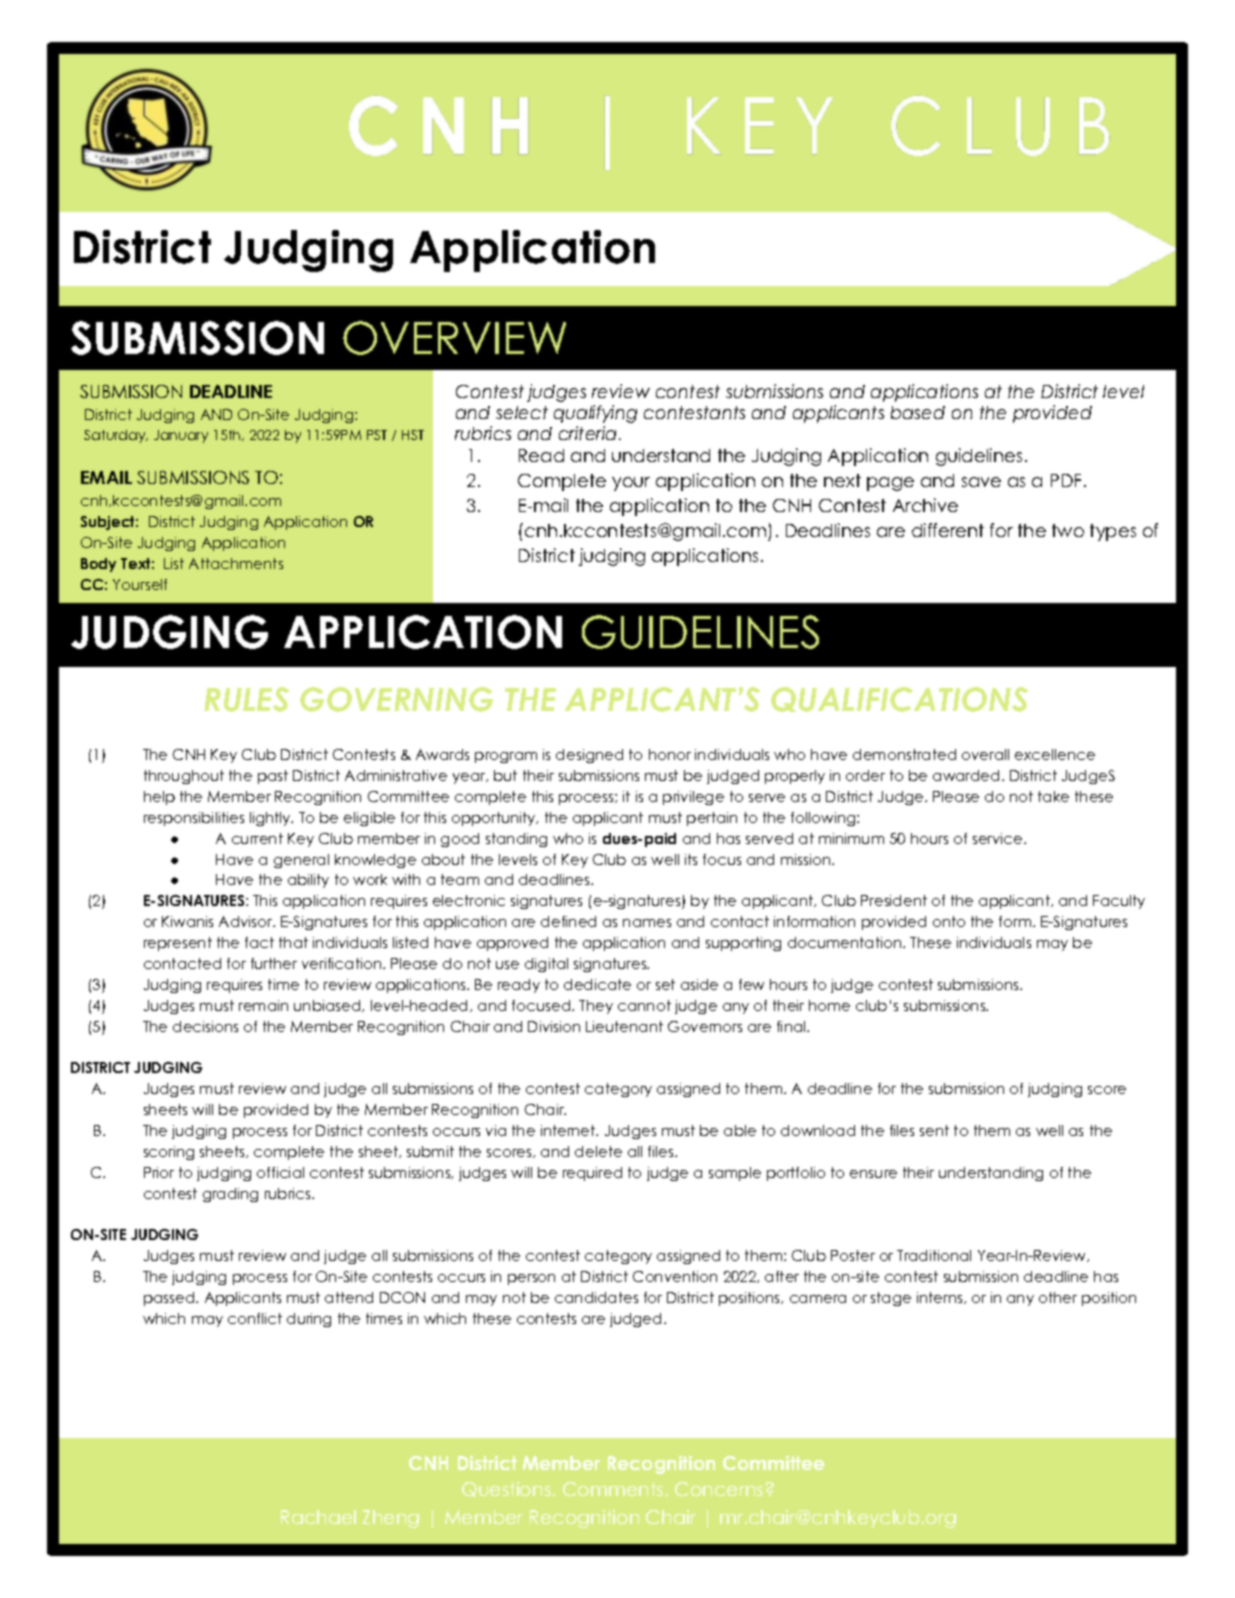  Describe the element at coordinates (247, 921) in the screenshot. I see `Advisor` at that location.
